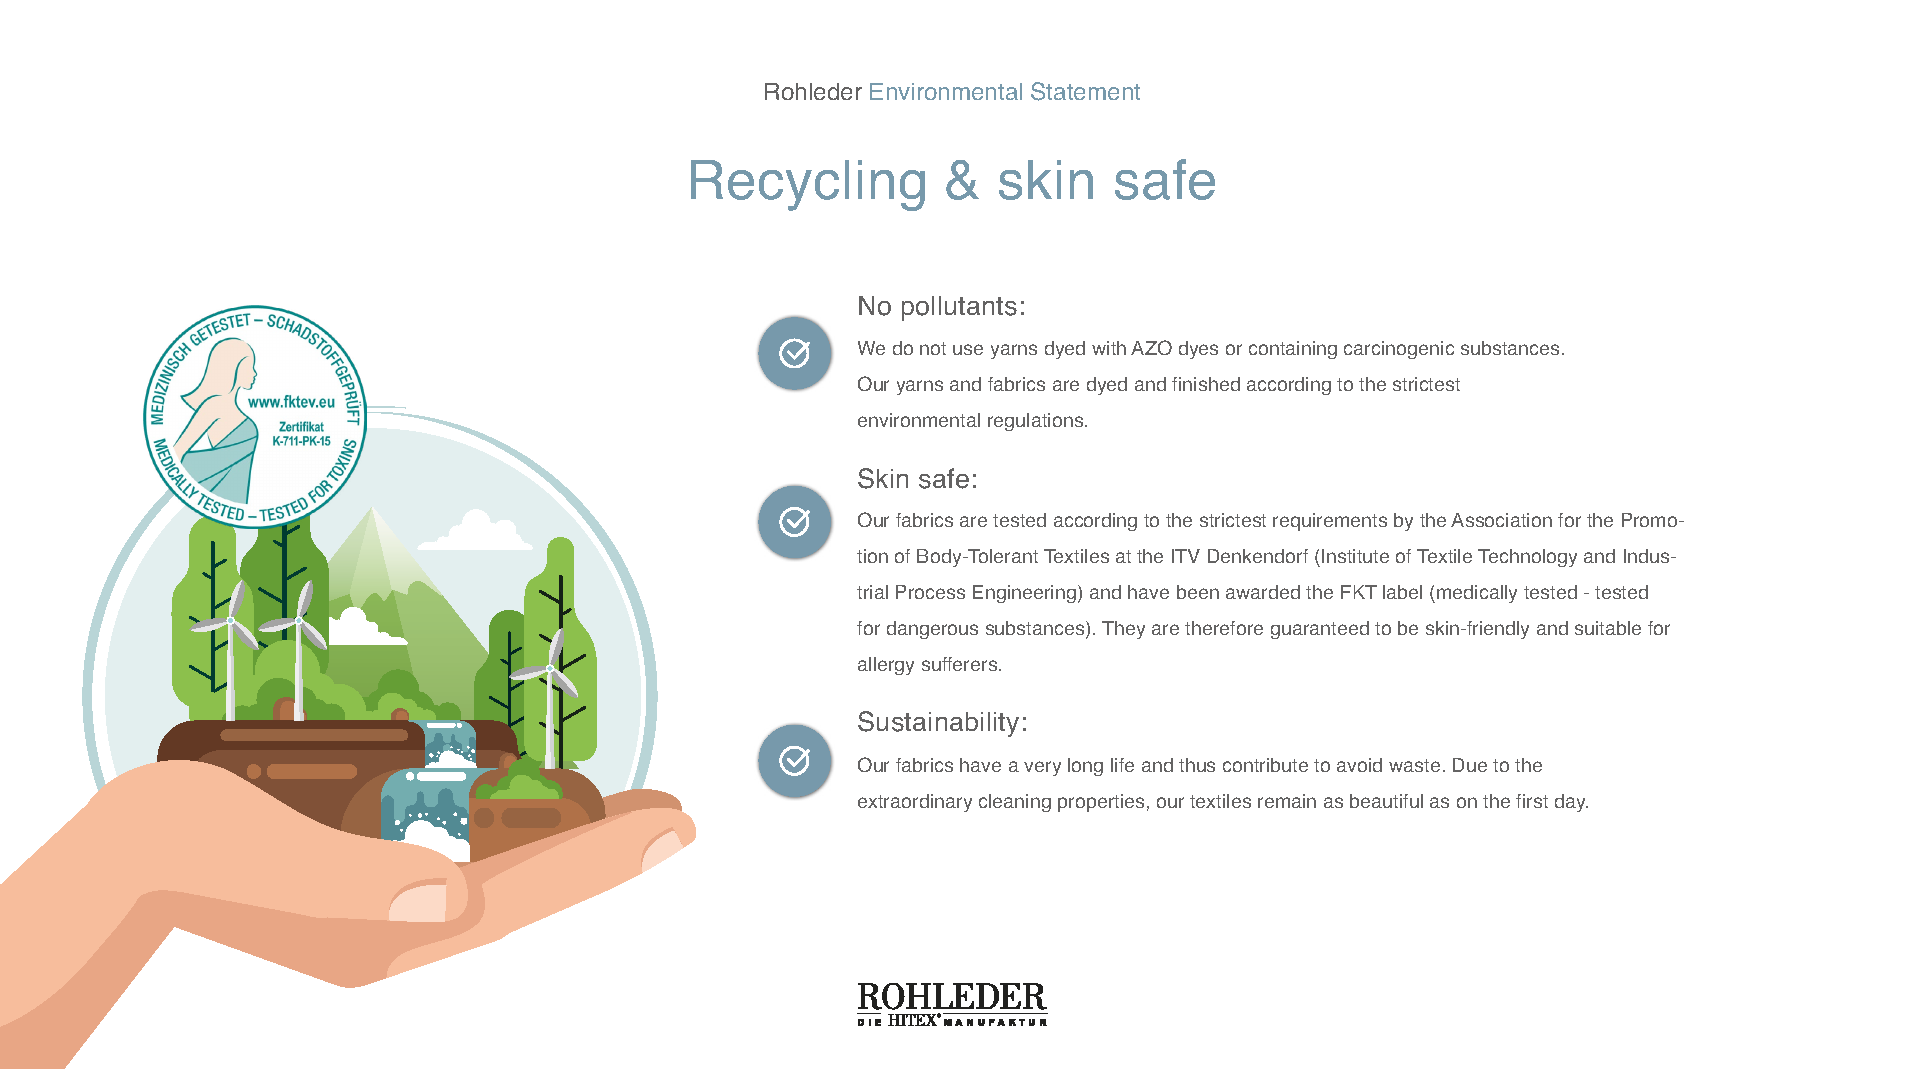  I want to click on finished, so click(1206, 384).
